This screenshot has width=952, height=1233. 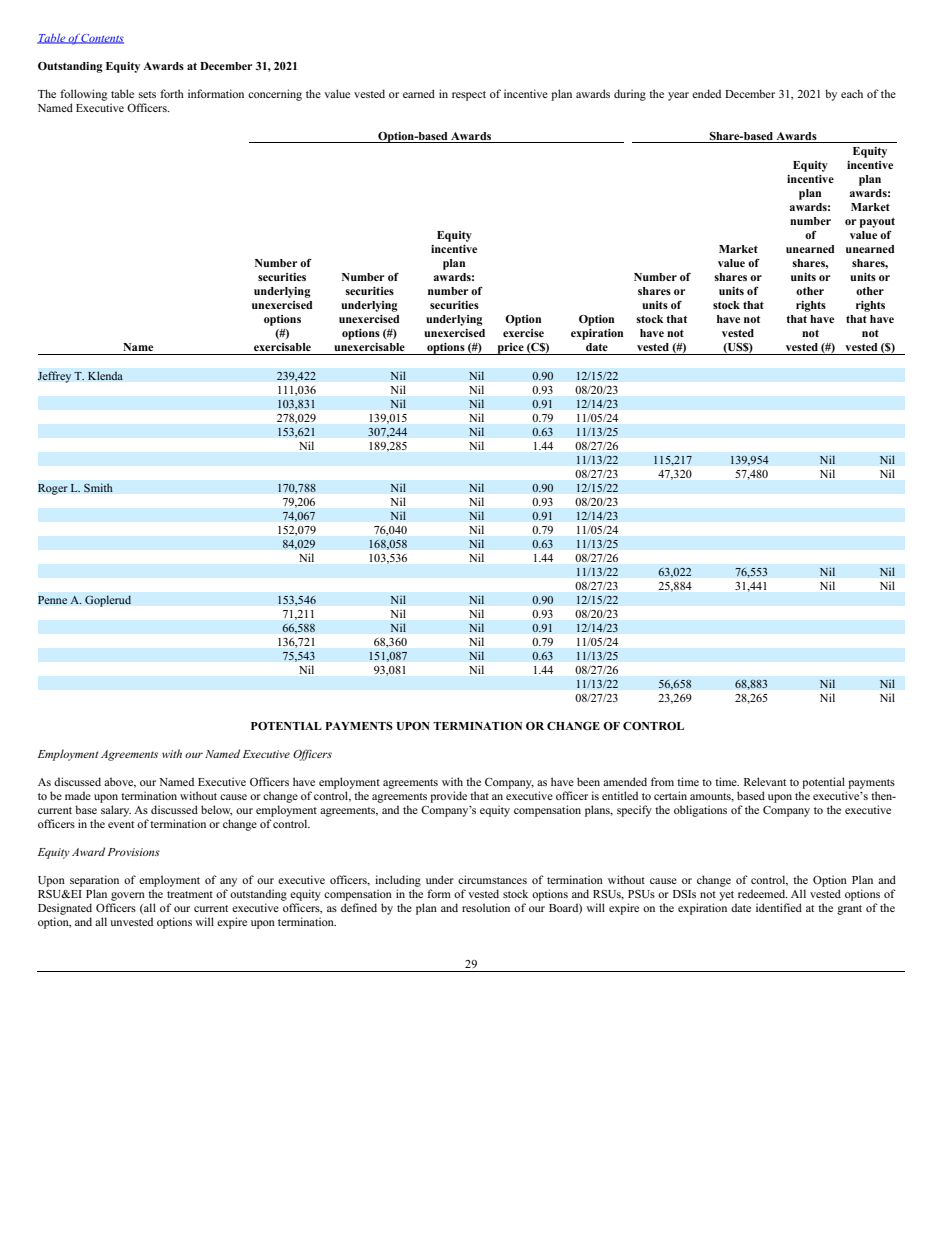 What do you see at coordinates (510, 349) in the screenshot?
I see `price` at bounding box center [510, 349].
